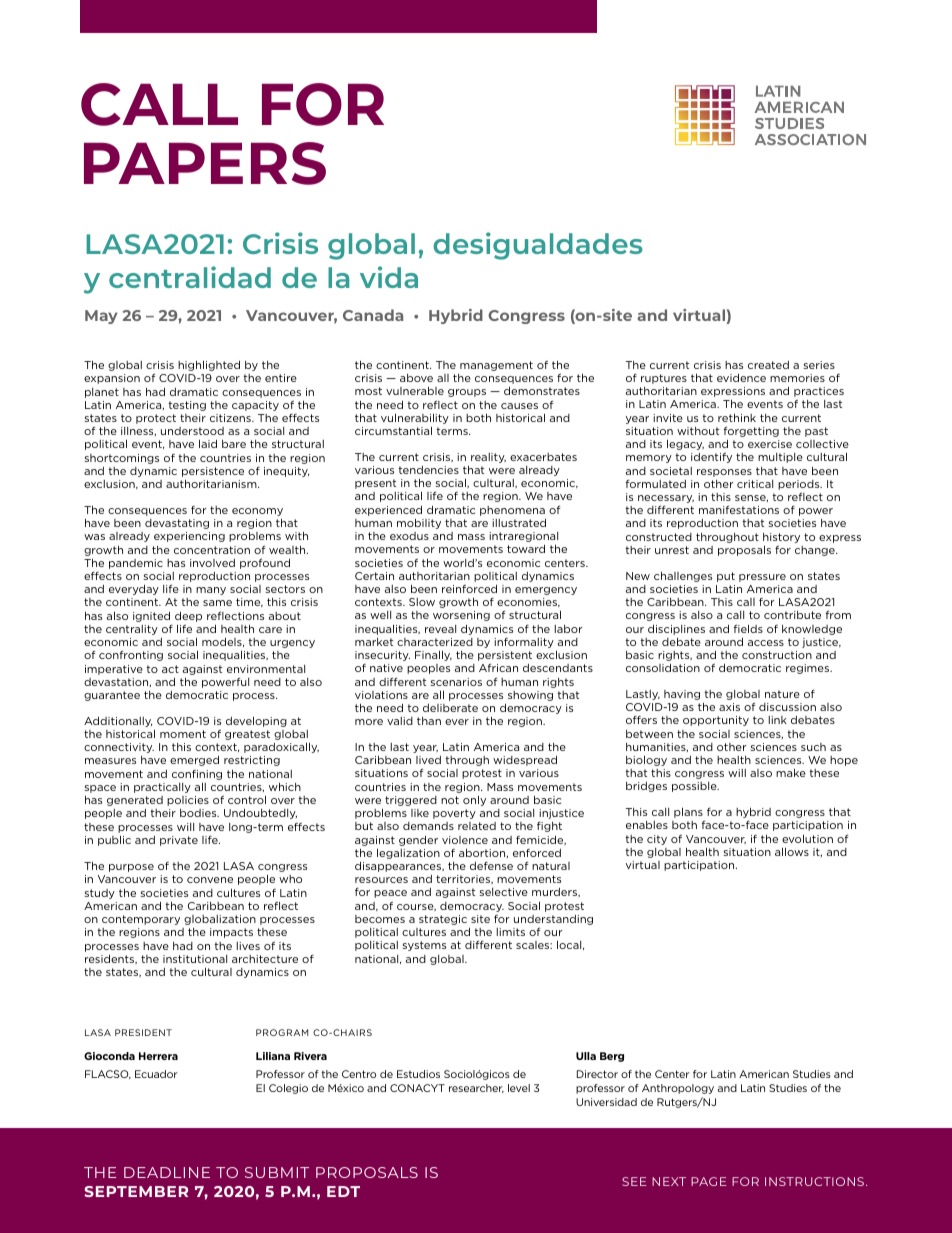 The image size is (952, 1233). What do you see at coordinates (167, 1172) in the screenshot?
I see `DEADLINE` at bounding box center [167, 1172].
